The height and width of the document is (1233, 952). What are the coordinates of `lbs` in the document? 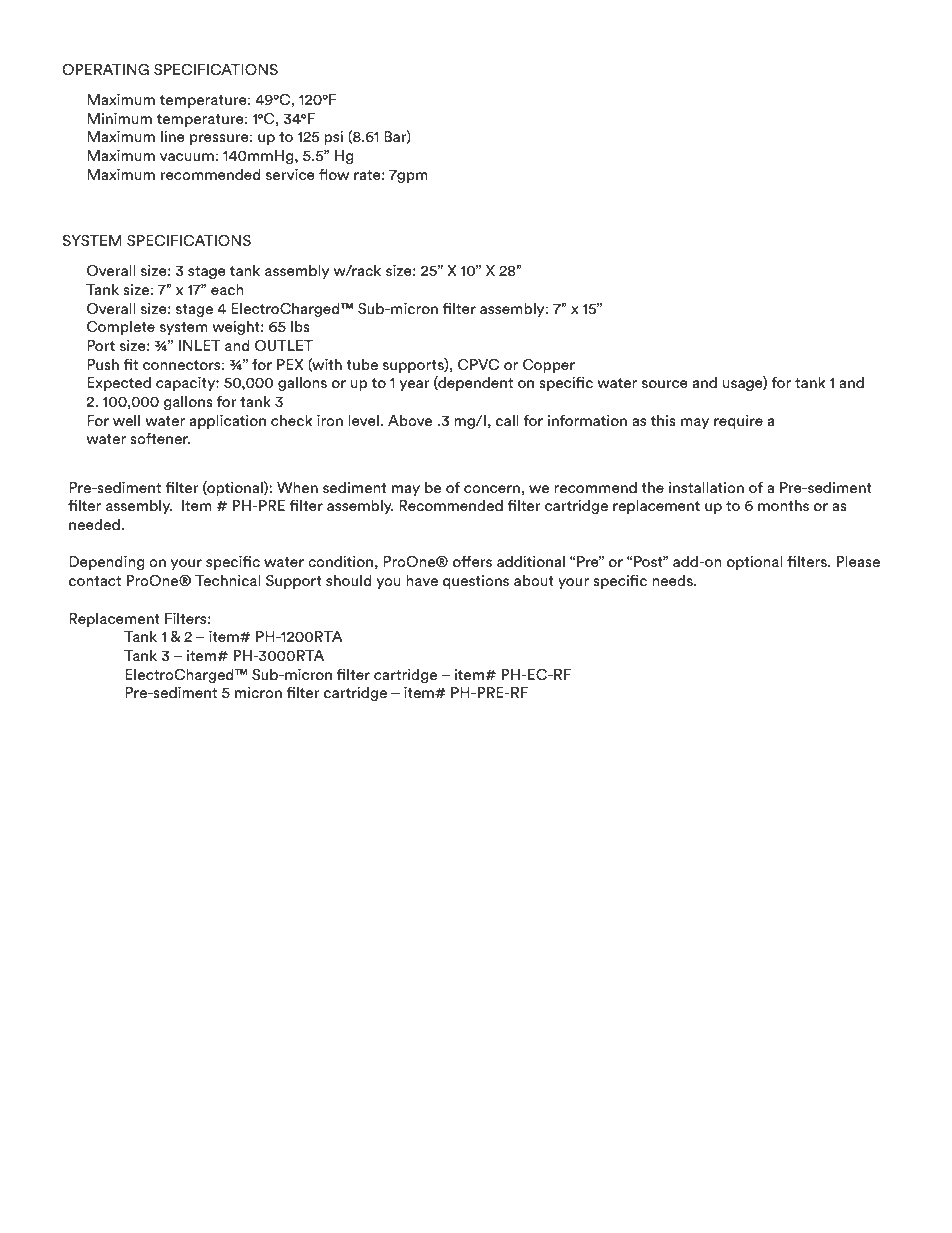 It's located at (300, 326).
